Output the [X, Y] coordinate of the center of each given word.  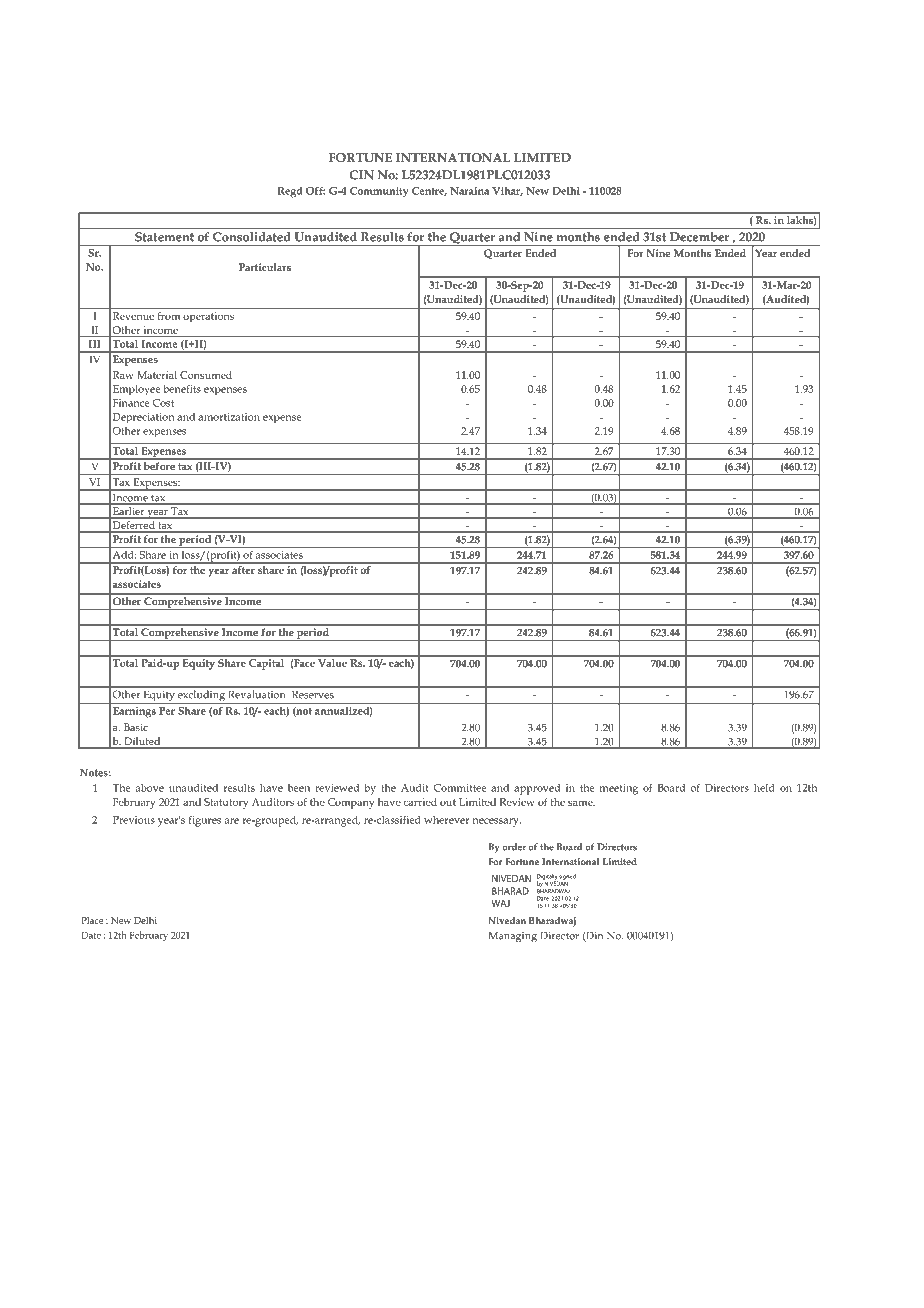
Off [315, 190]
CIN [361, 175]
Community [379, 192]
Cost [163, 403]
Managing [513, 937]
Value [332, 661]
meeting [619, 789]
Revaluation [257, 694]
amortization [229, 417]
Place [92, 920]
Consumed [206, 375]
